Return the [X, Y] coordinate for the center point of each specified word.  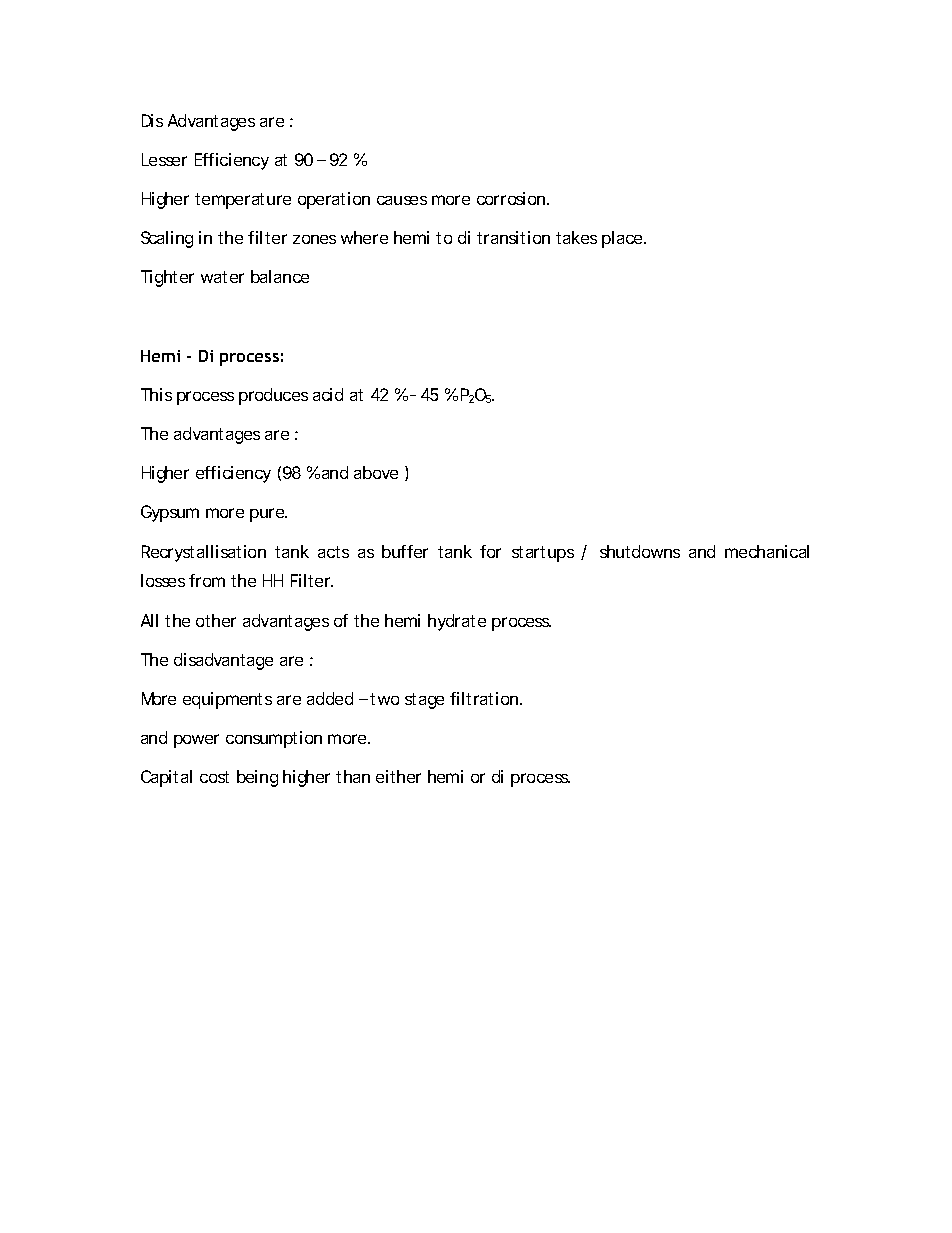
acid [328, 394]
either [398, 776]
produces [273, 396]
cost [214, 777]
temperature [243, 201]
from [207, 580]
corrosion [511, 198]
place [622, 239]
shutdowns [640, 551]
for [490, 551]
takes [576, 237]
